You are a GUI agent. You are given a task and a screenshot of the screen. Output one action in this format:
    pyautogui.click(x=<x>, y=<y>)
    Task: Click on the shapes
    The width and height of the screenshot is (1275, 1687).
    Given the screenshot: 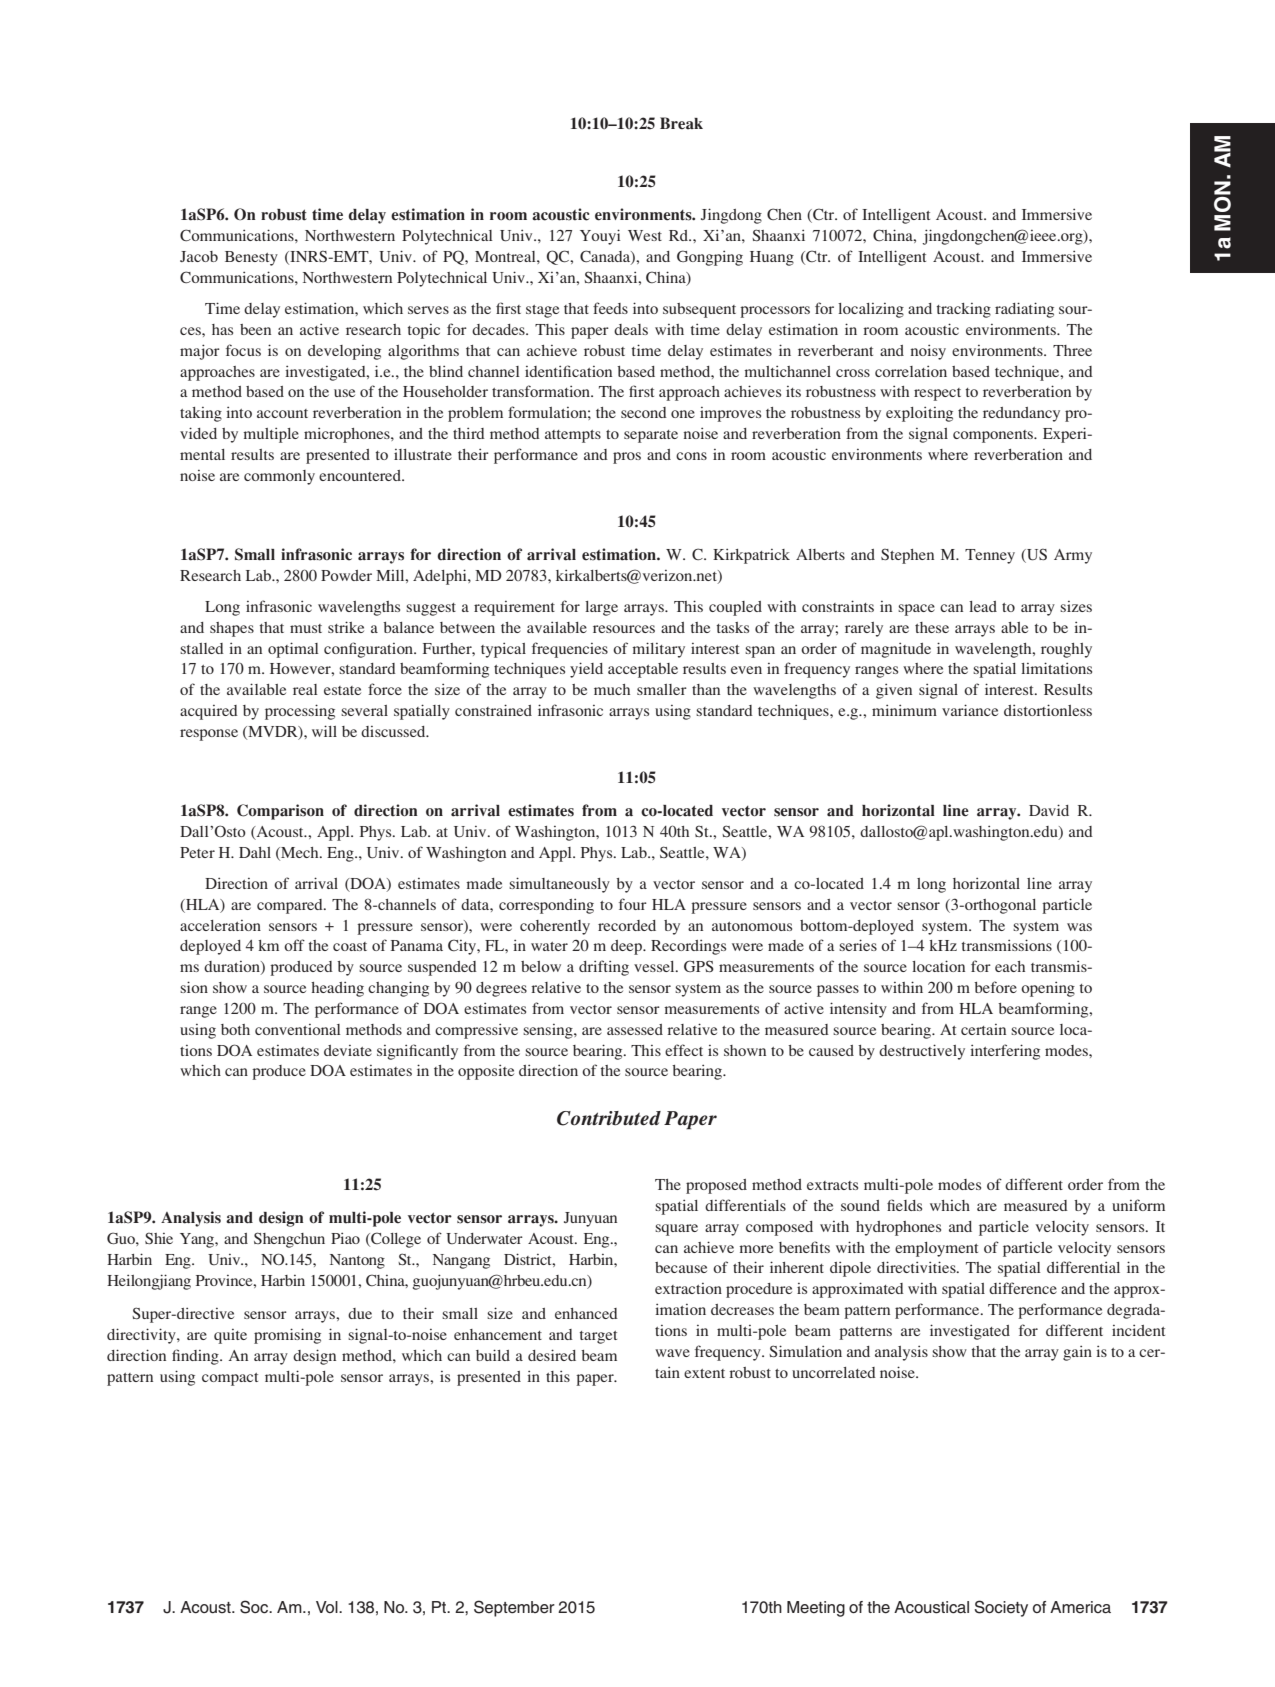 What is the action you would take?
    pyautogui.click(x=232, y=629)
